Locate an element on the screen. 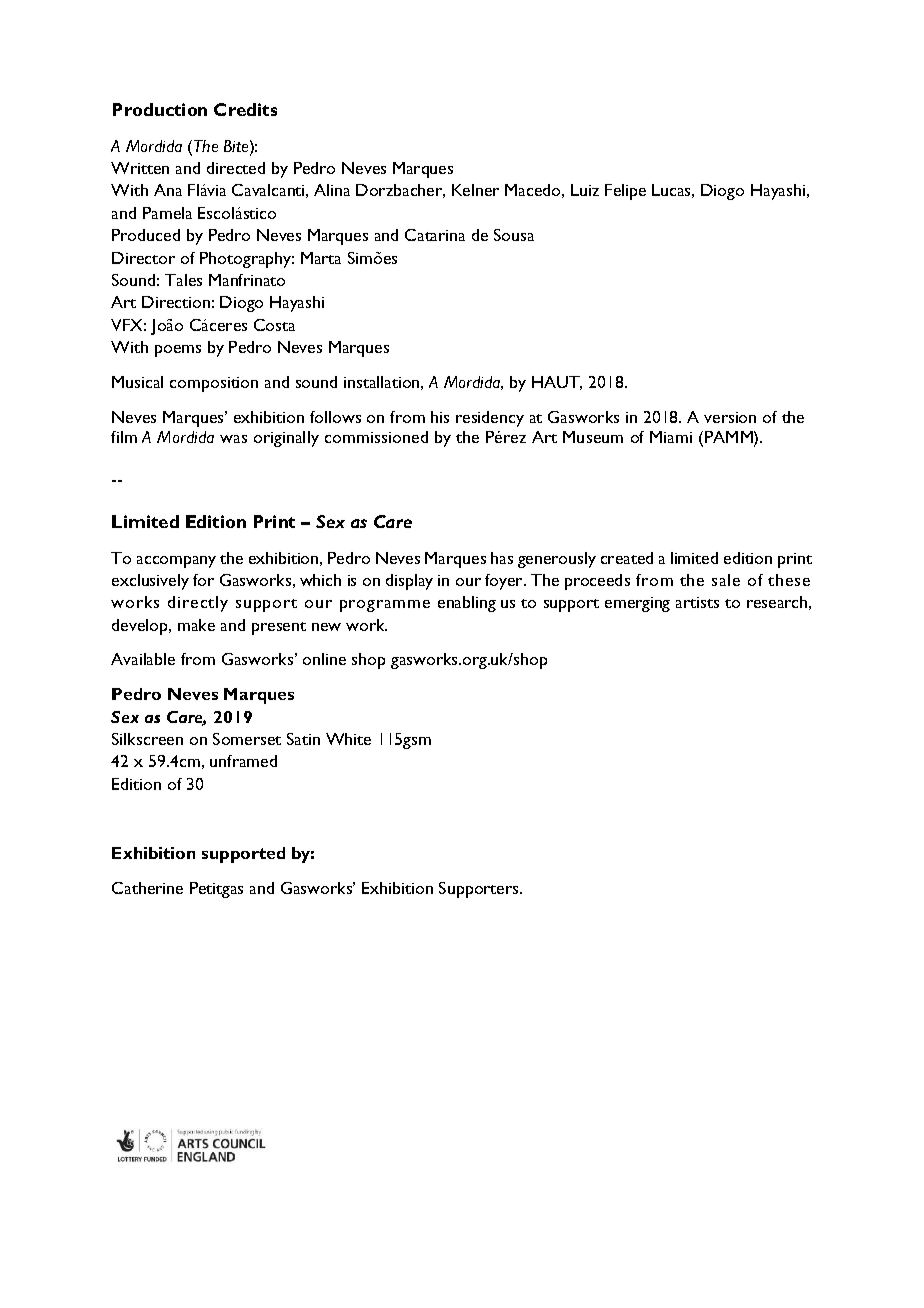  has is located at coordinates (502, 558).
